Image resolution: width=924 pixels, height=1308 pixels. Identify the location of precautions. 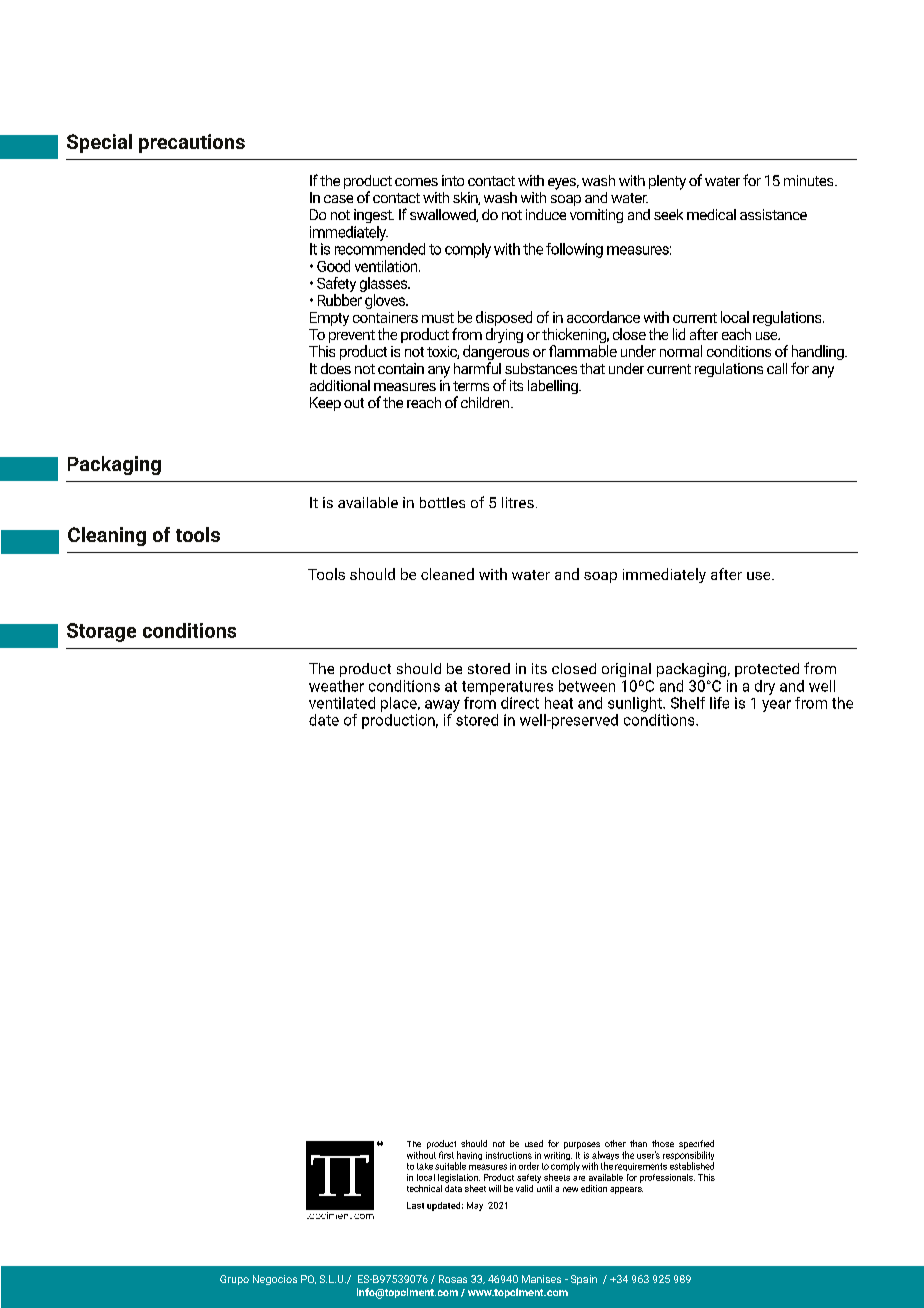
(192, 143).
